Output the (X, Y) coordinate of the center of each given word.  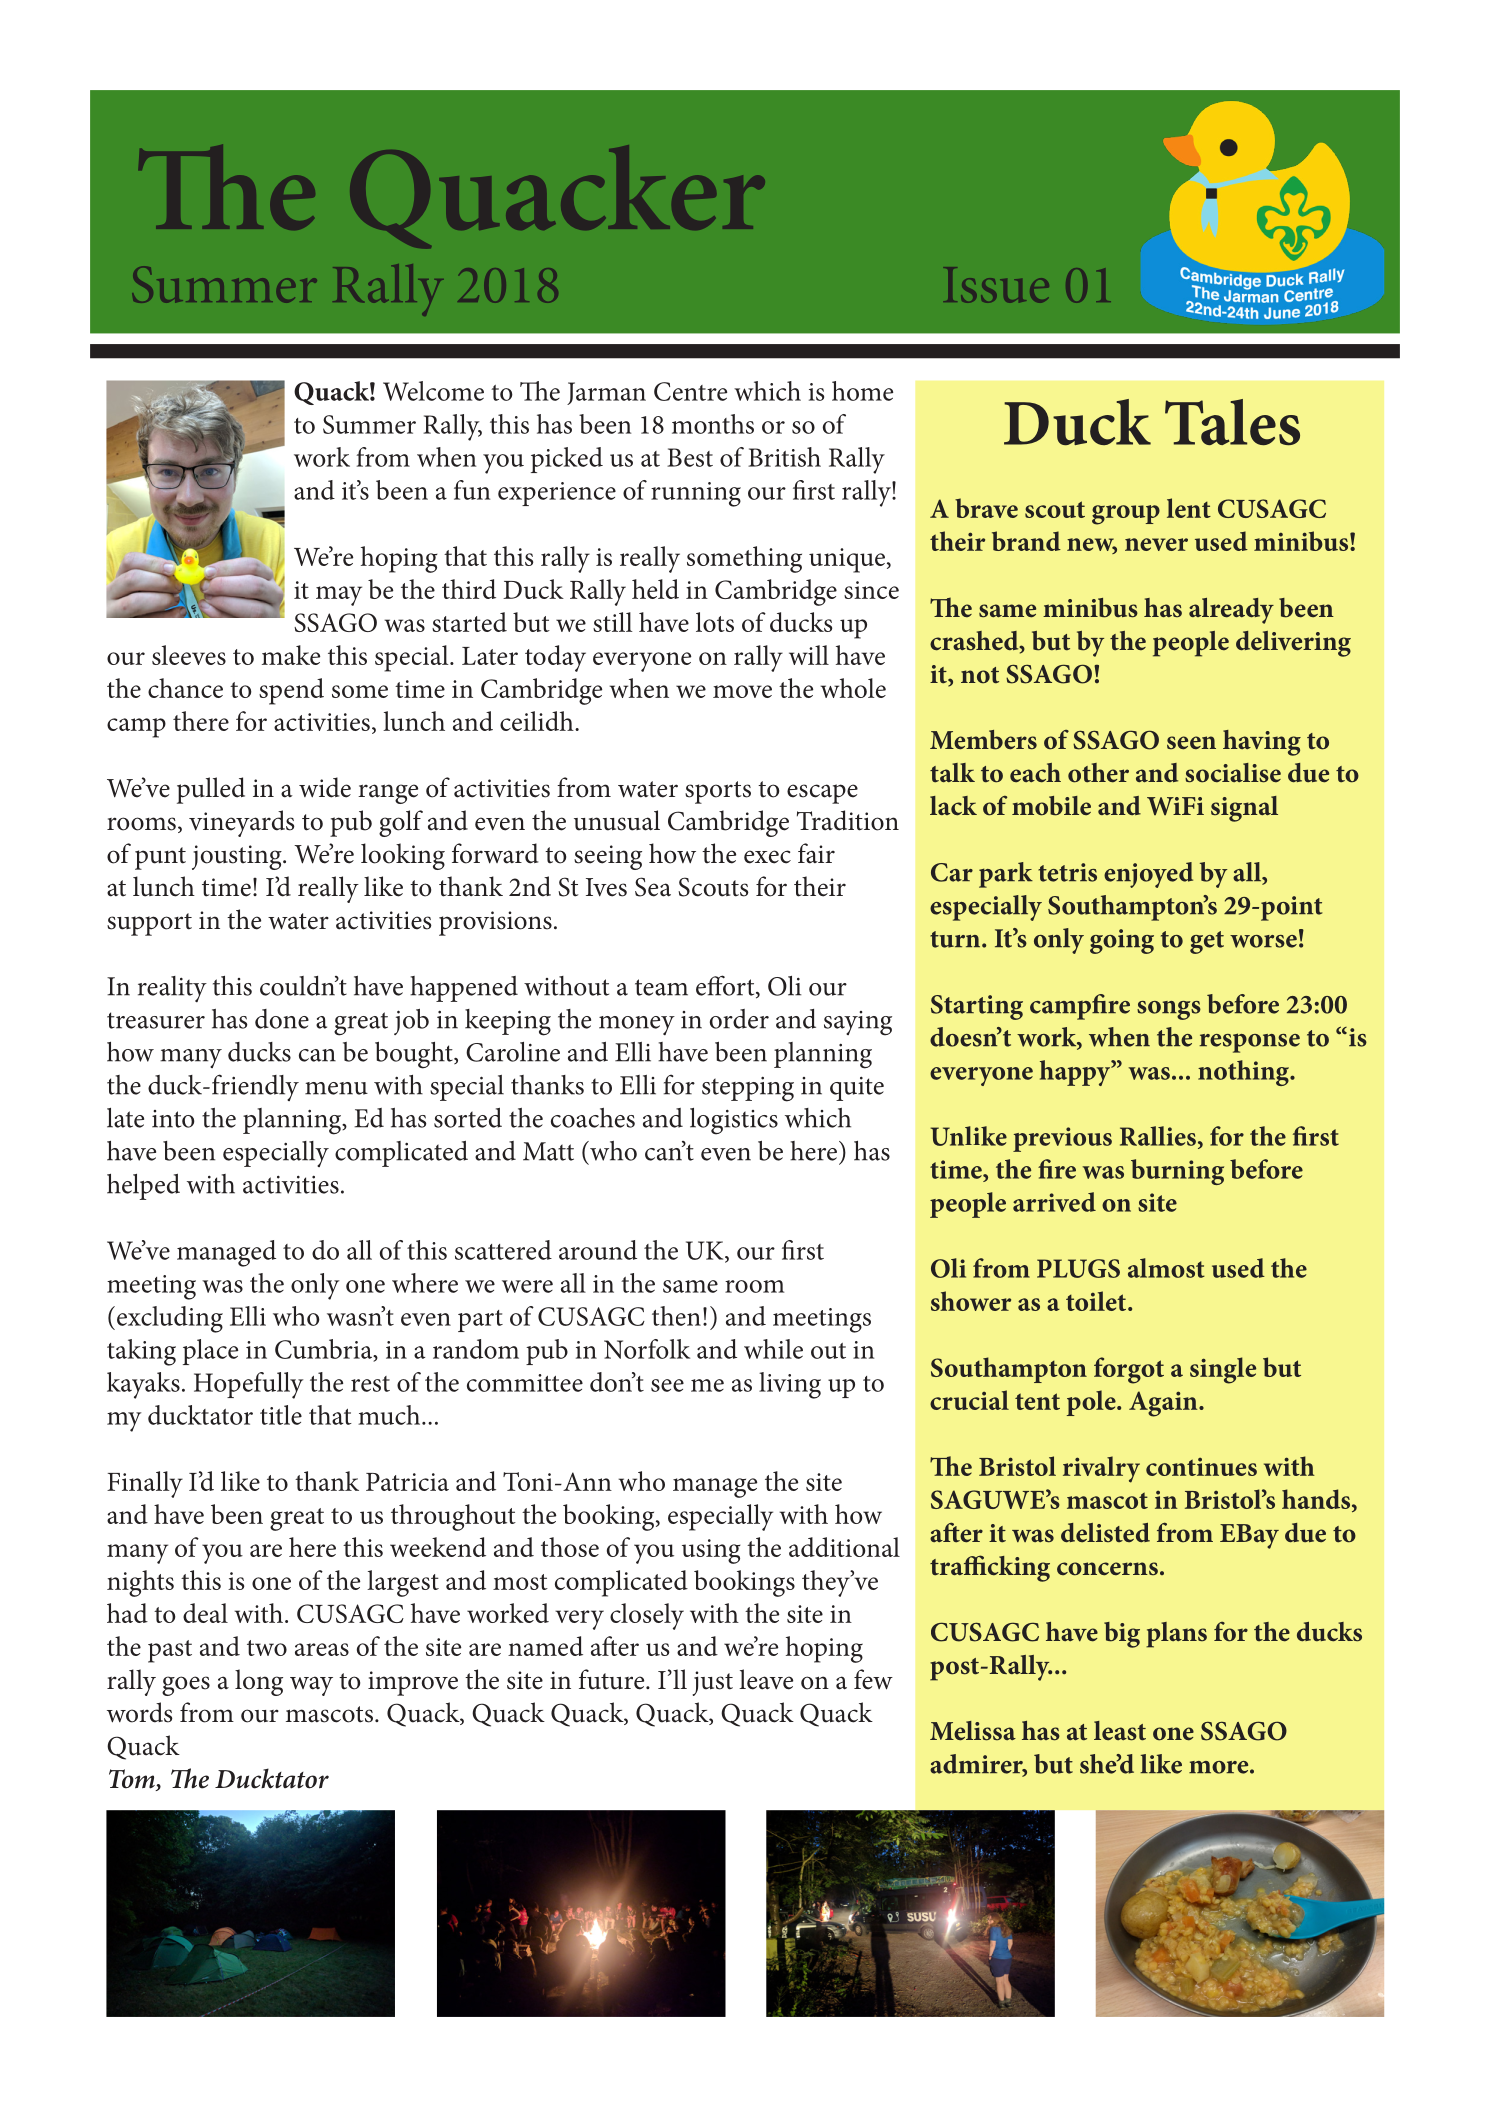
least (1120, 1731)
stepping (748, 1089)
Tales (1232, 422)
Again (1164, 1404)
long (259, 1682)
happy (1076, 1073)
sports (718, 792)
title (281, 1415)
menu (336, 1088)
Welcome (433, 391)
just (712, 1683)
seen (1191, 743)
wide (325, 787)
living (790, 1385)
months (713, 424)
